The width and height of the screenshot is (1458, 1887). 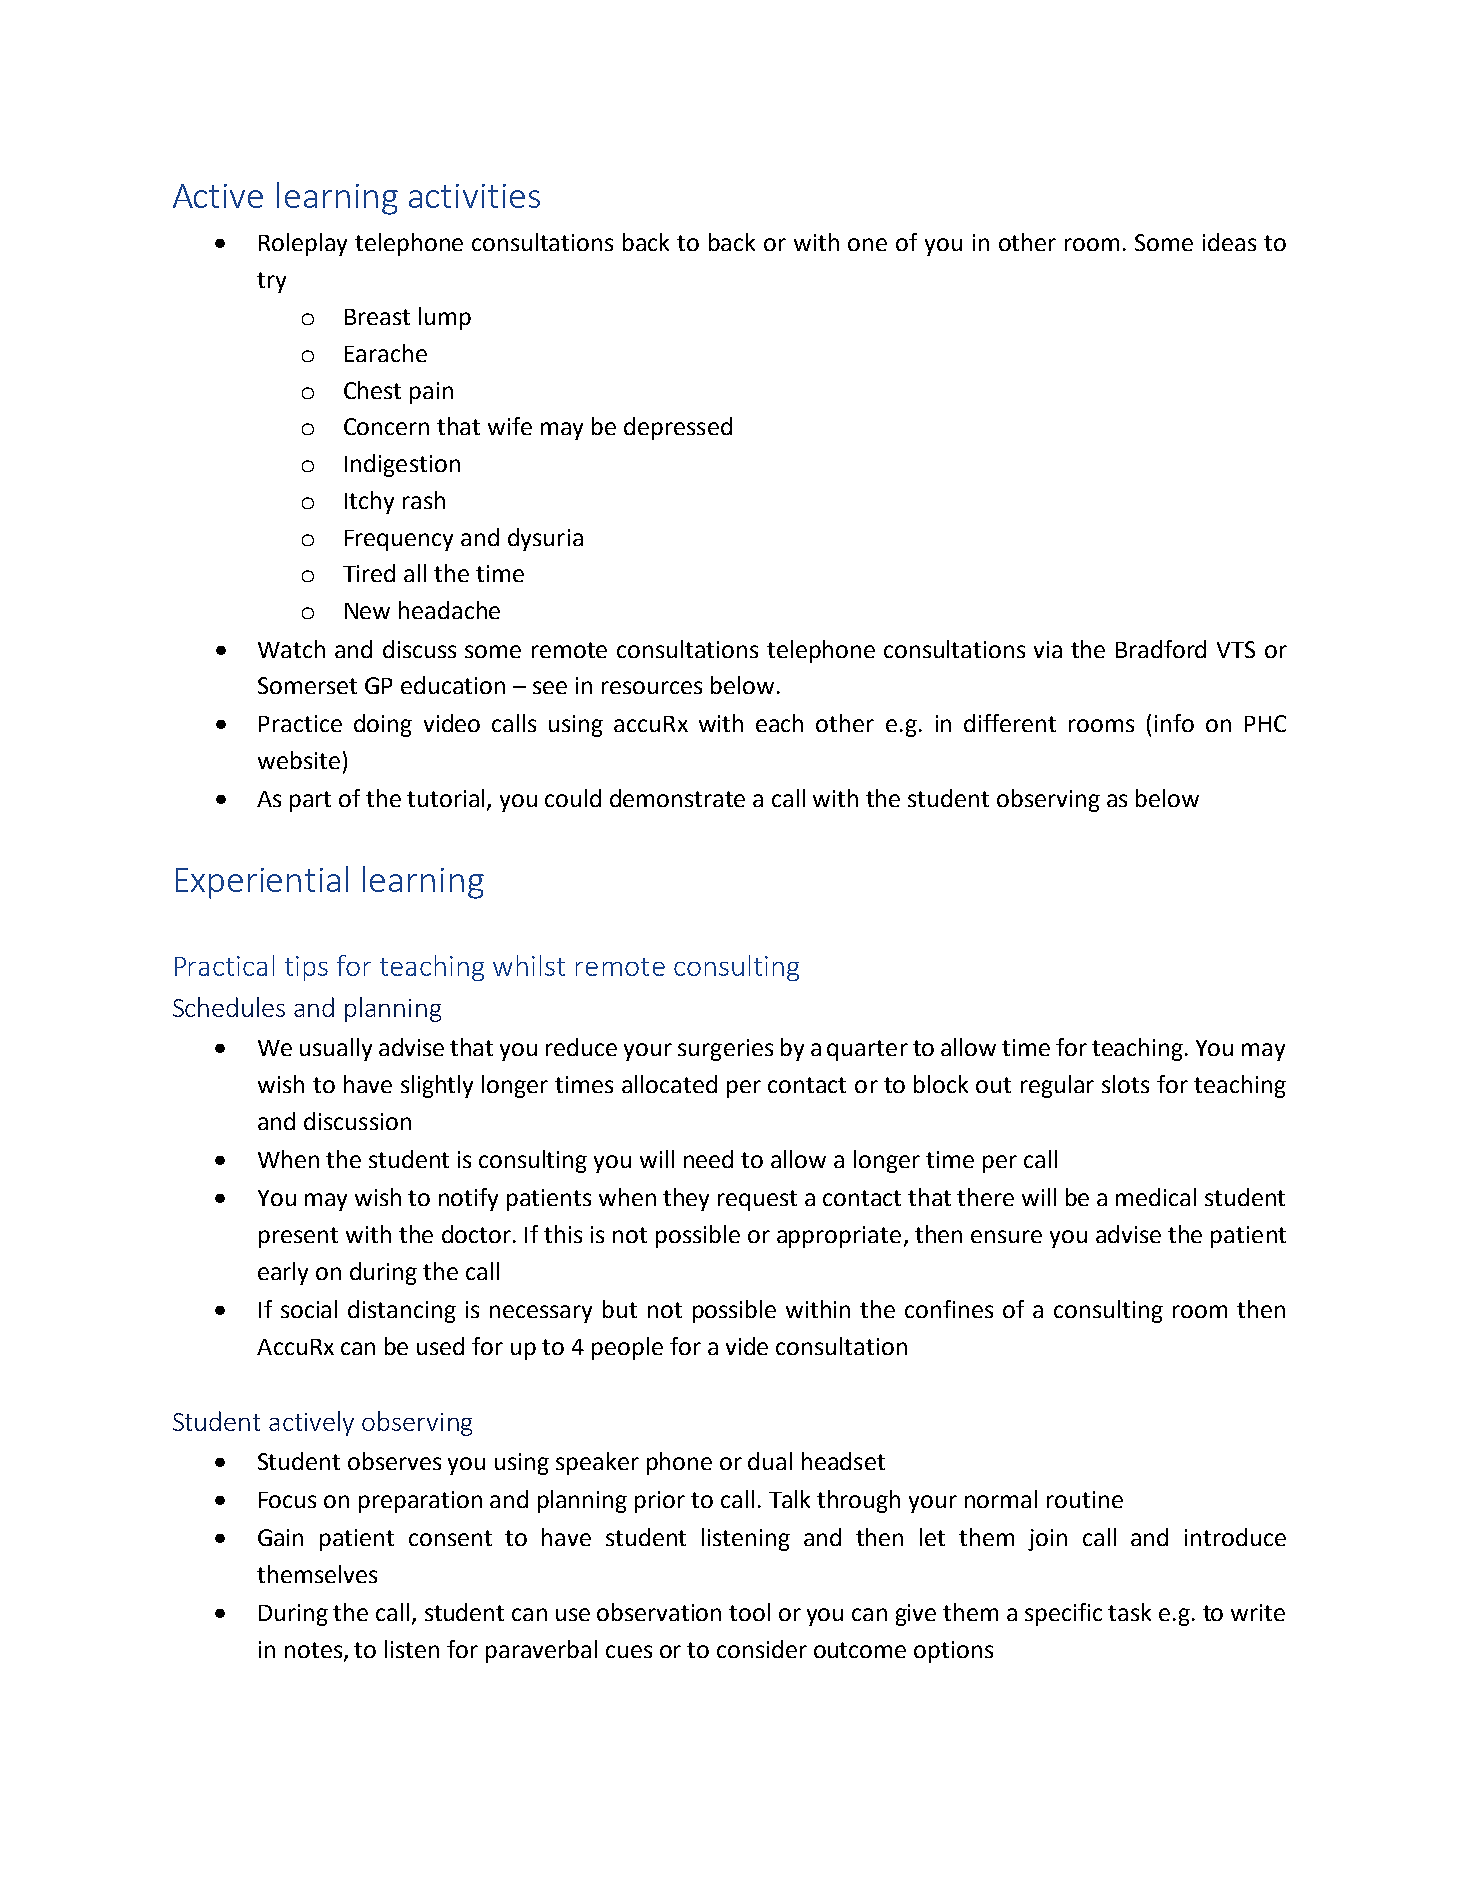 I want to click on tool, so click(x=749, y=1612).
